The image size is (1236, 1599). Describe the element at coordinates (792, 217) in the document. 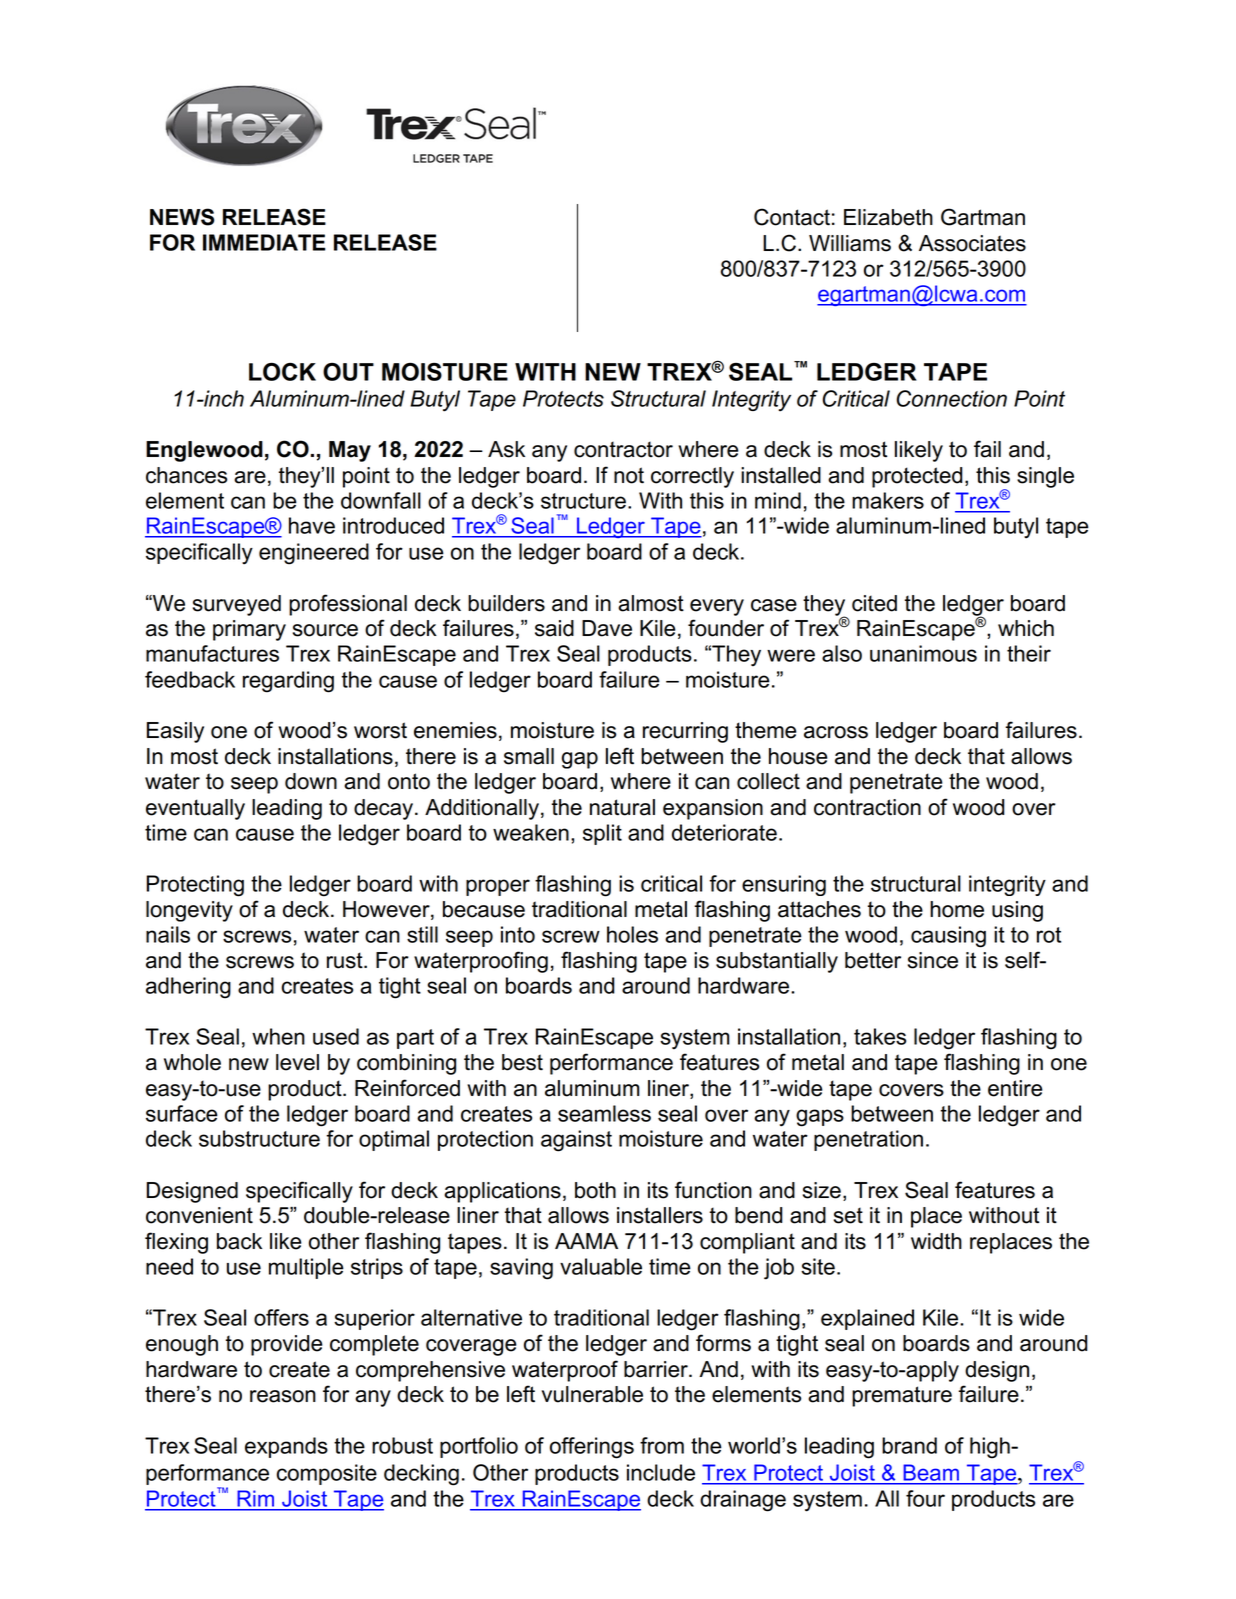

I see `Contact` at that location.
